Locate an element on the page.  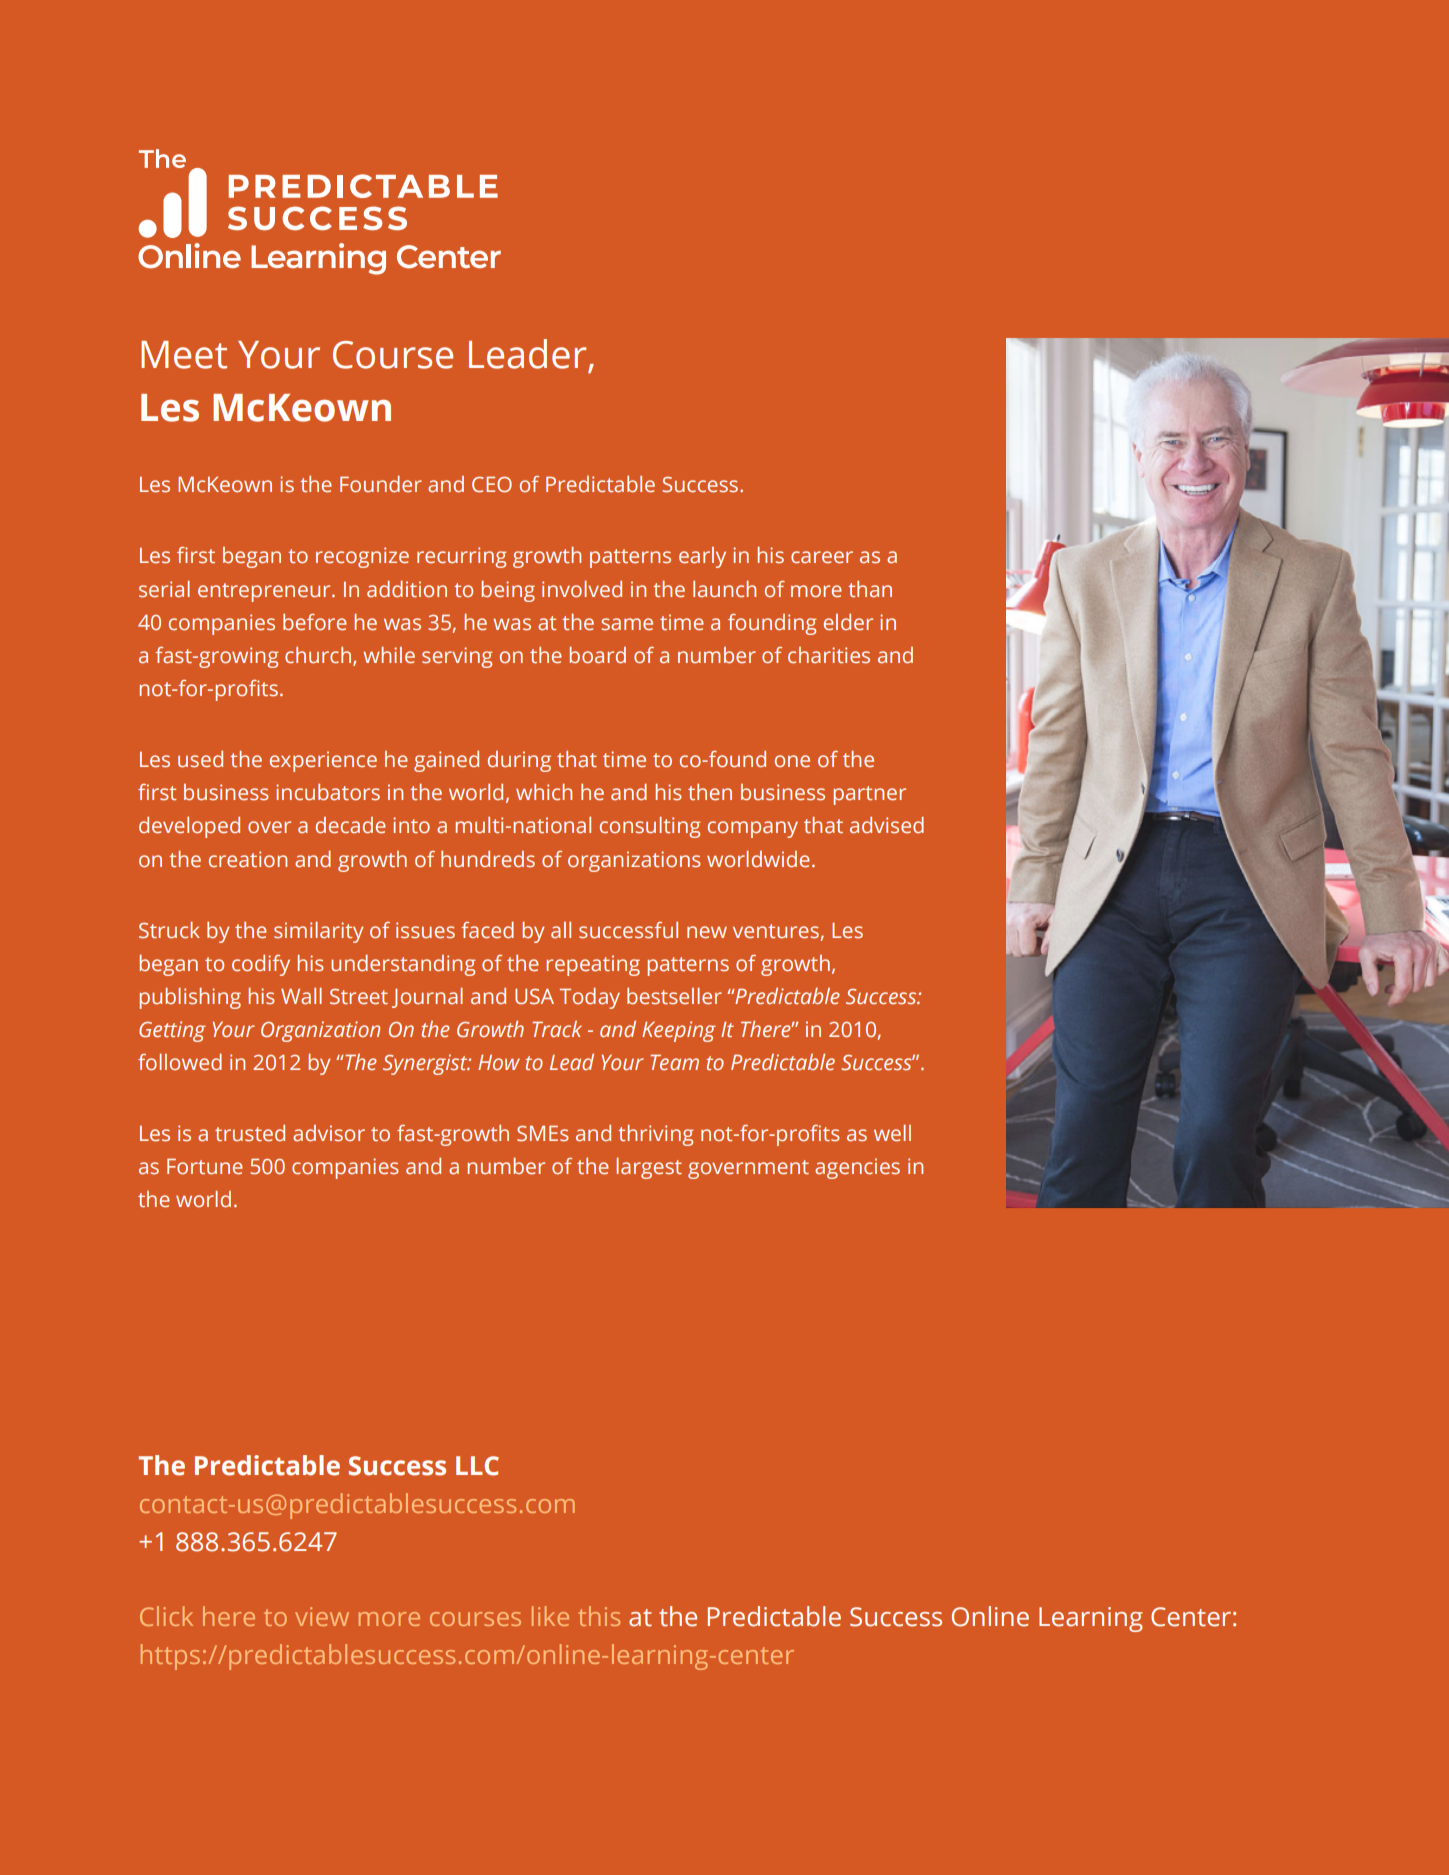
used is located at coordinates (200, 759).
